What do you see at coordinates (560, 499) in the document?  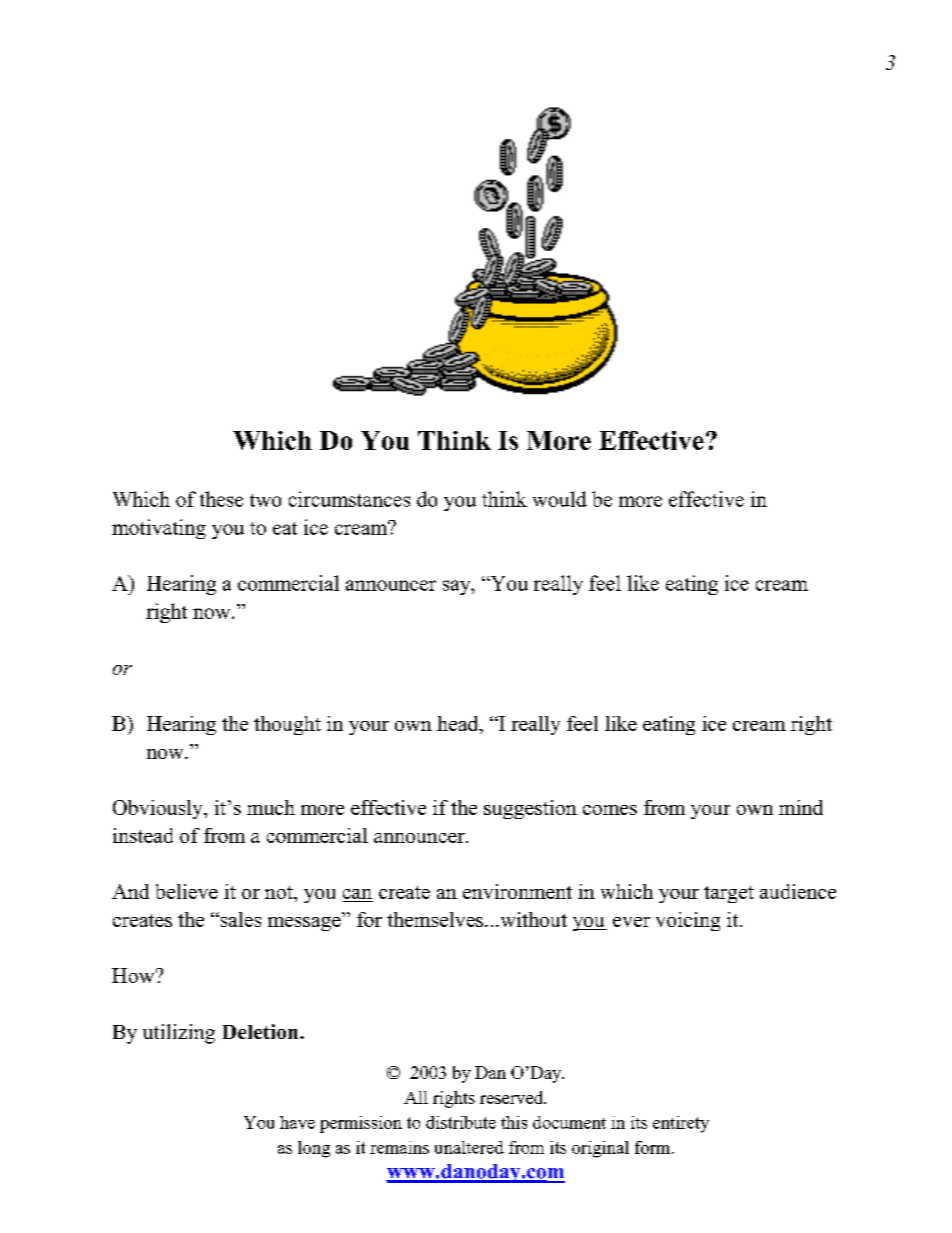 I see `would` at bounding box center [560, 499].
